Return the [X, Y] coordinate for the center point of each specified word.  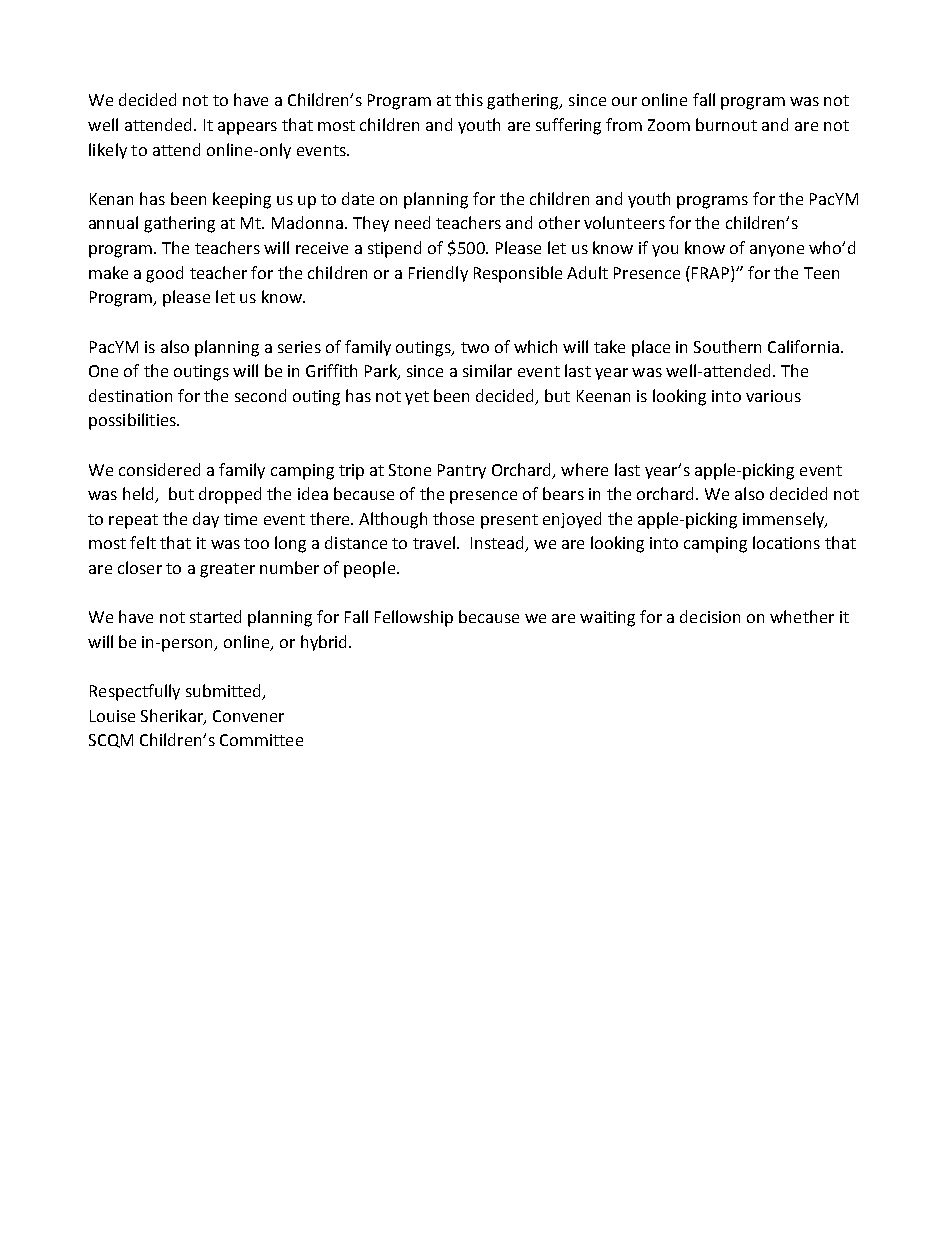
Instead [498, 544]
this [469, 99]
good [164, 274]
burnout [726, 124]
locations [786, 542]
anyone [777, 251]
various [773, 396]
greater [227, 570]
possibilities [133, 421]
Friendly [438, 274]
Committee [261, 740]
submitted [224, 692]
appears [247, 128]
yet [417, 398]
